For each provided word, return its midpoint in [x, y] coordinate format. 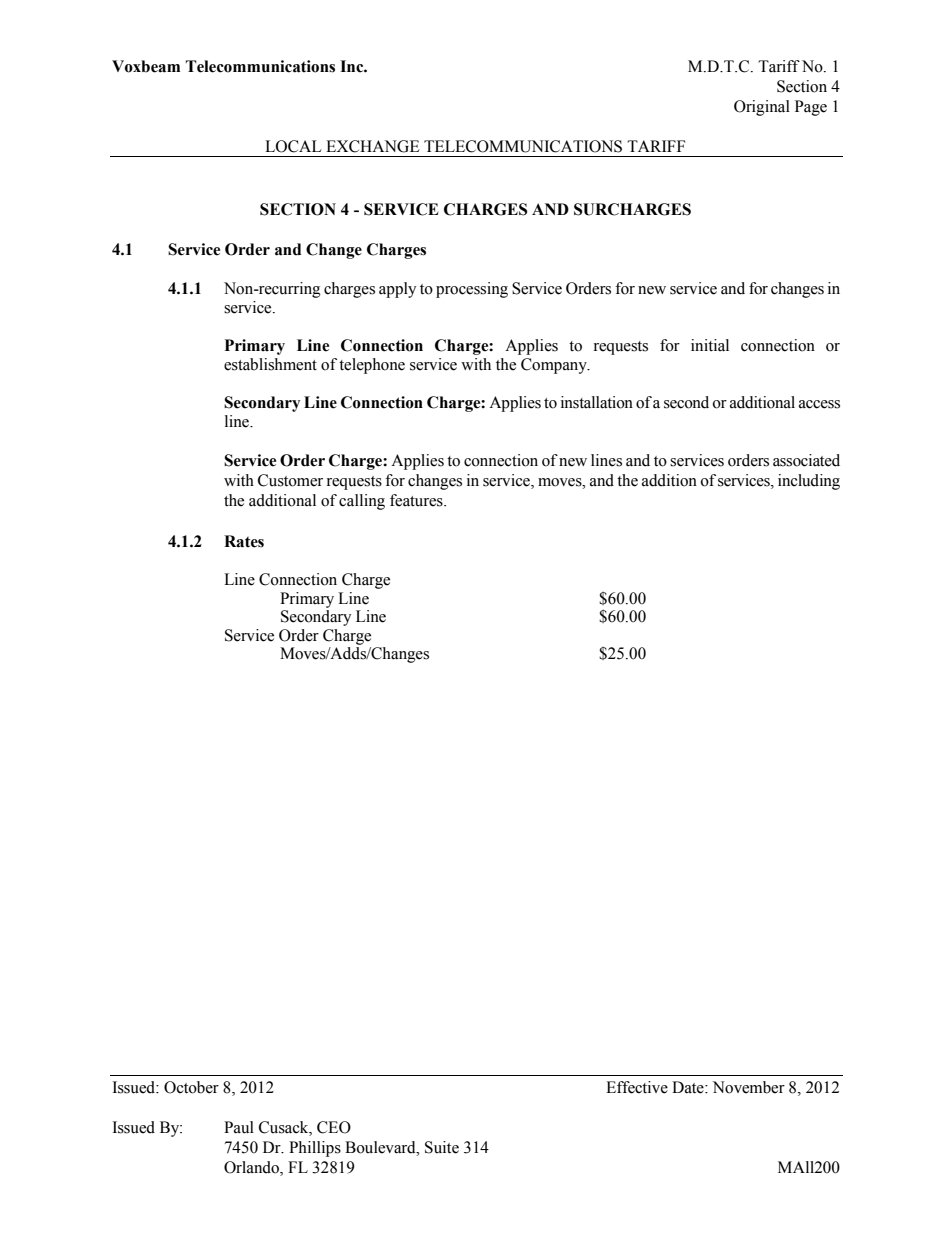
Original [762, 108]
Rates [244, 541]
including [809, 482]
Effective [637, 1087]
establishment [270, 364]
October [191, 1087]
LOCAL [293, 146]
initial [710, 345]
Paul [239, 1127]
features [417, 500]
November [749, 1087]
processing [472, 290]
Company [555, 366]
